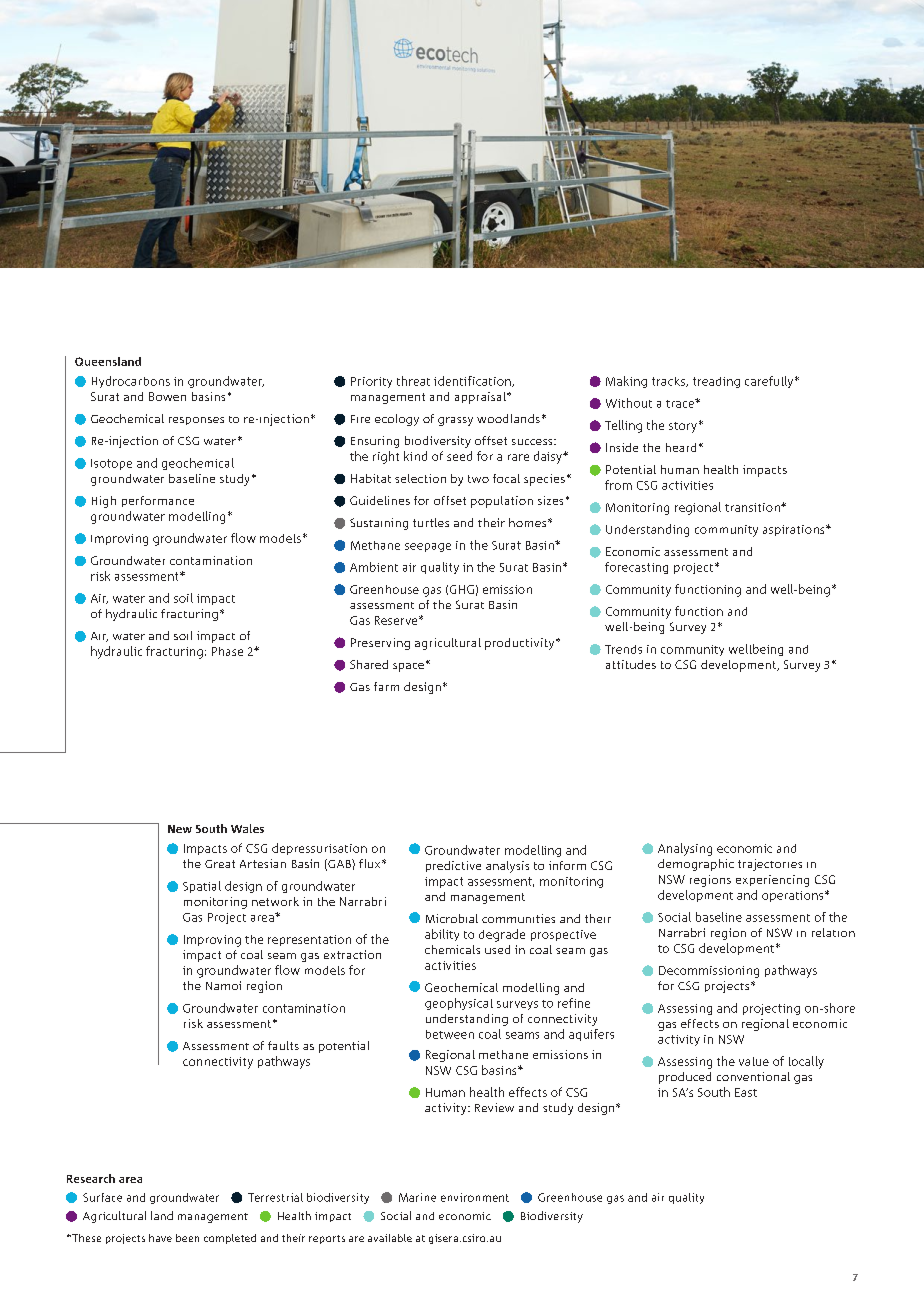  I want to click on Analysing, so click(685, 849).
